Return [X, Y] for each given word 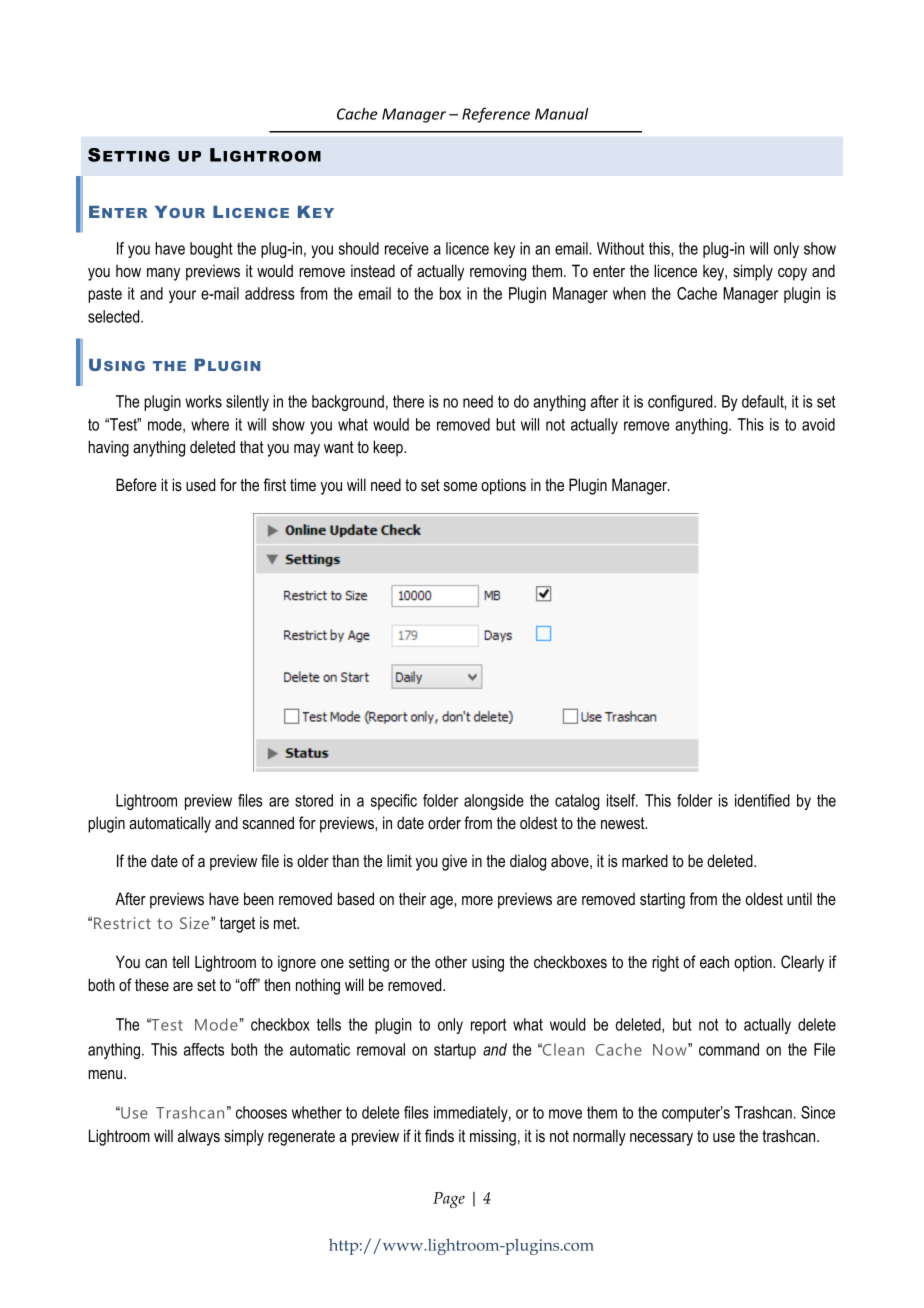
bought [211, 250]
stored [314, 800]
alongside [494, 802]
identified [762, 800]
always [199, 1137]
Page [449, 1200]
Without [620, 248]
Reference [496, 115]
